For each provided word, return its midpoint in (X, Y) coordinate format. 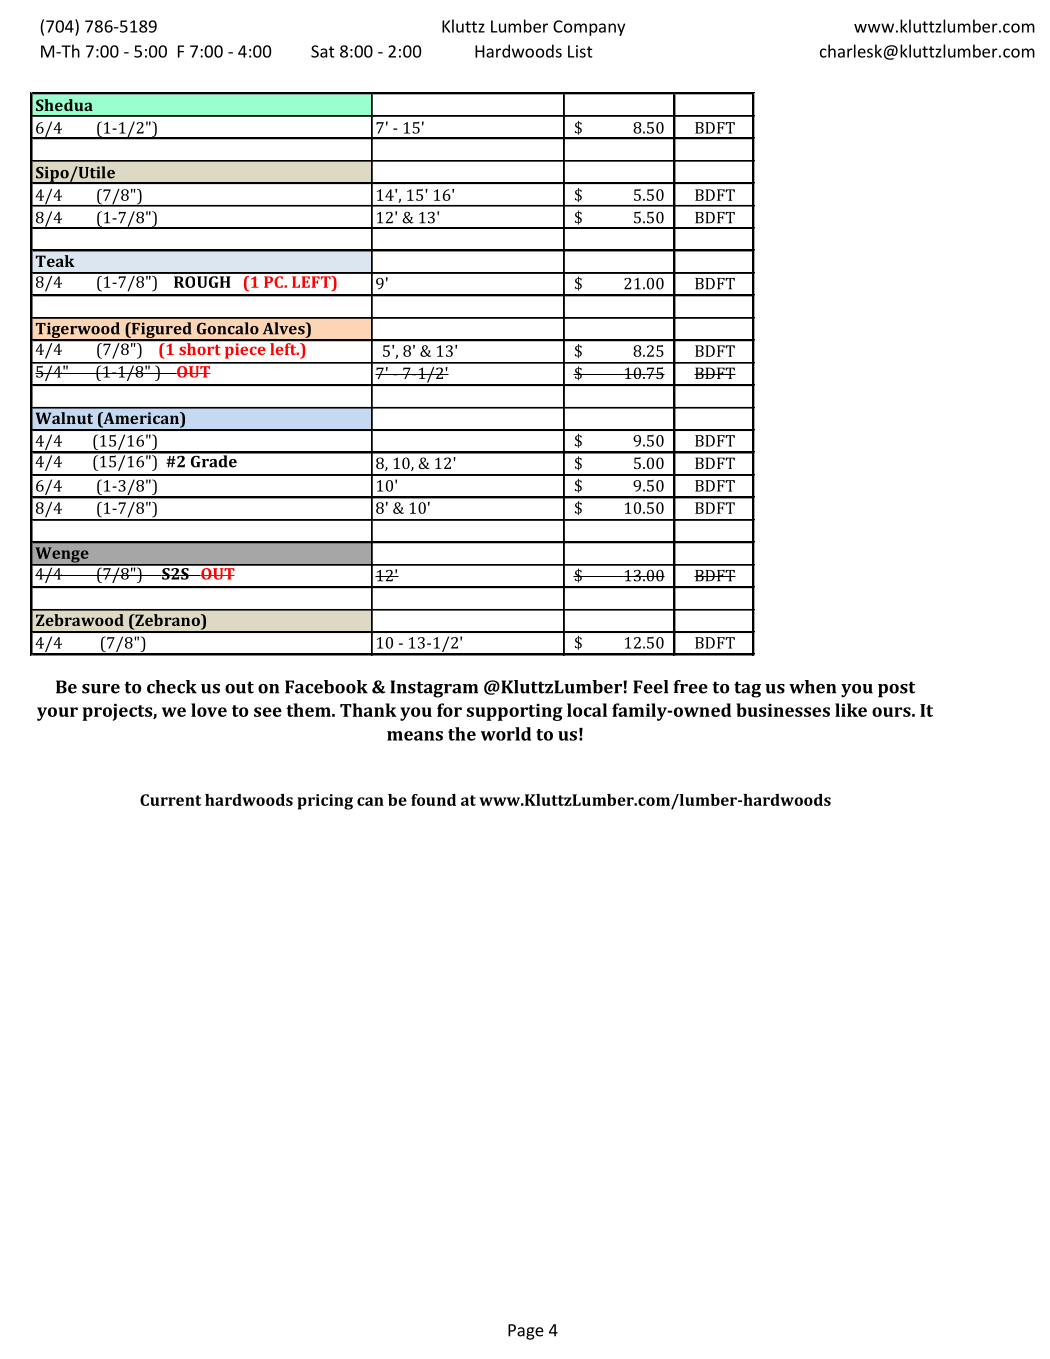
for (449, 710)
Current (170, 800)
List (580, 51)
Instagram (434, 689)
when (812, 687)
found (433, 800)
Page (526, 1332)
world (506, 734)
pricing (325, 802)
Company (589, 28)
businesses (783, 710)
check (172, 687)
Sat (323, 51)
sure (101, 689)
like (851, 710)
